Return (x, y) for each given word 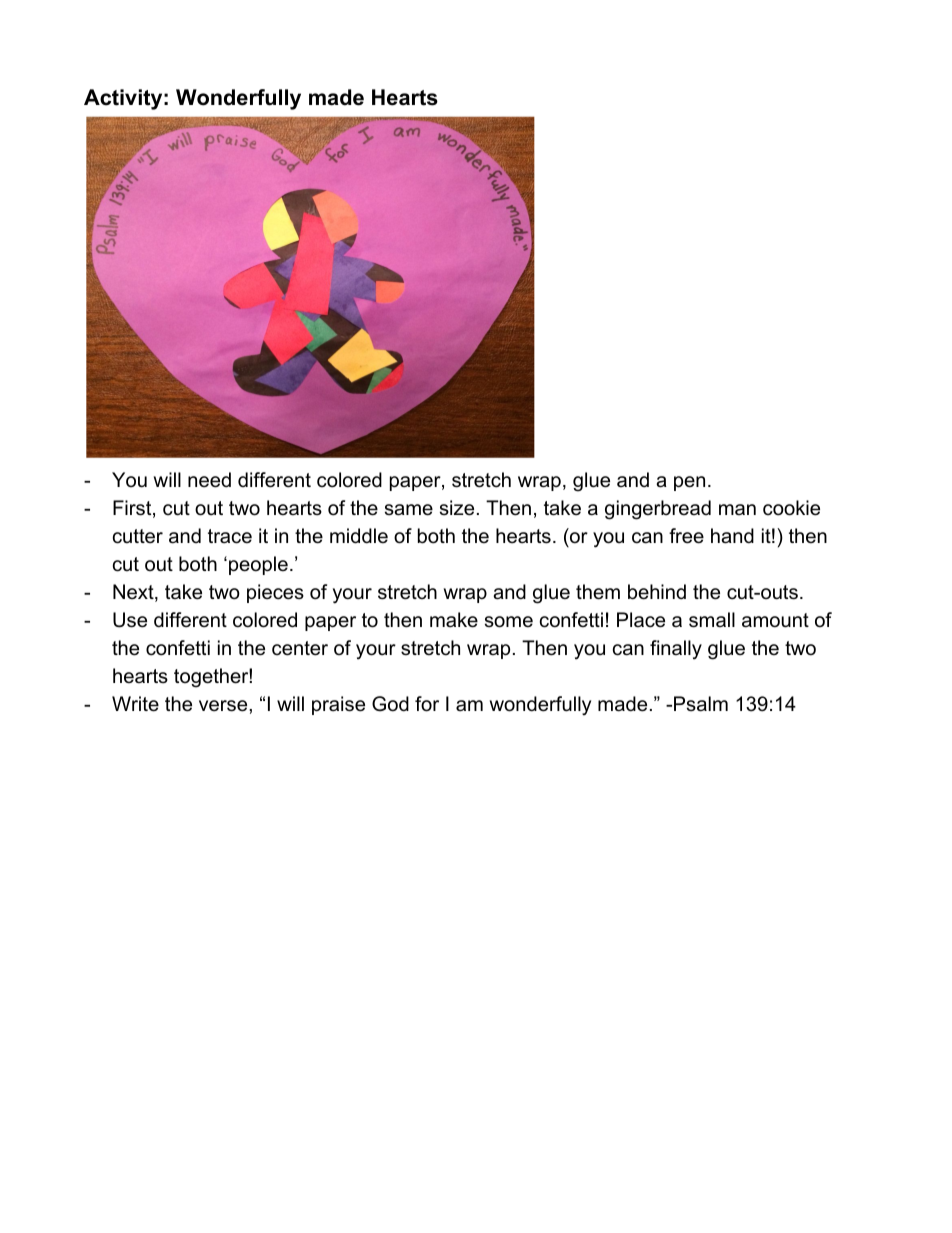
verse (224, 706)
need (209, 480)
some (509, 622)
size (457, 508)
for (427, 704)
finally (676, 650)
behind (657, 592)
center (300, 648)
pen (689, 483)
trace (230, 536)
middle (359, 536)
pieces (275, 593)
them (598, 592)
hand (732, 536)
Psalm (701, 704)
